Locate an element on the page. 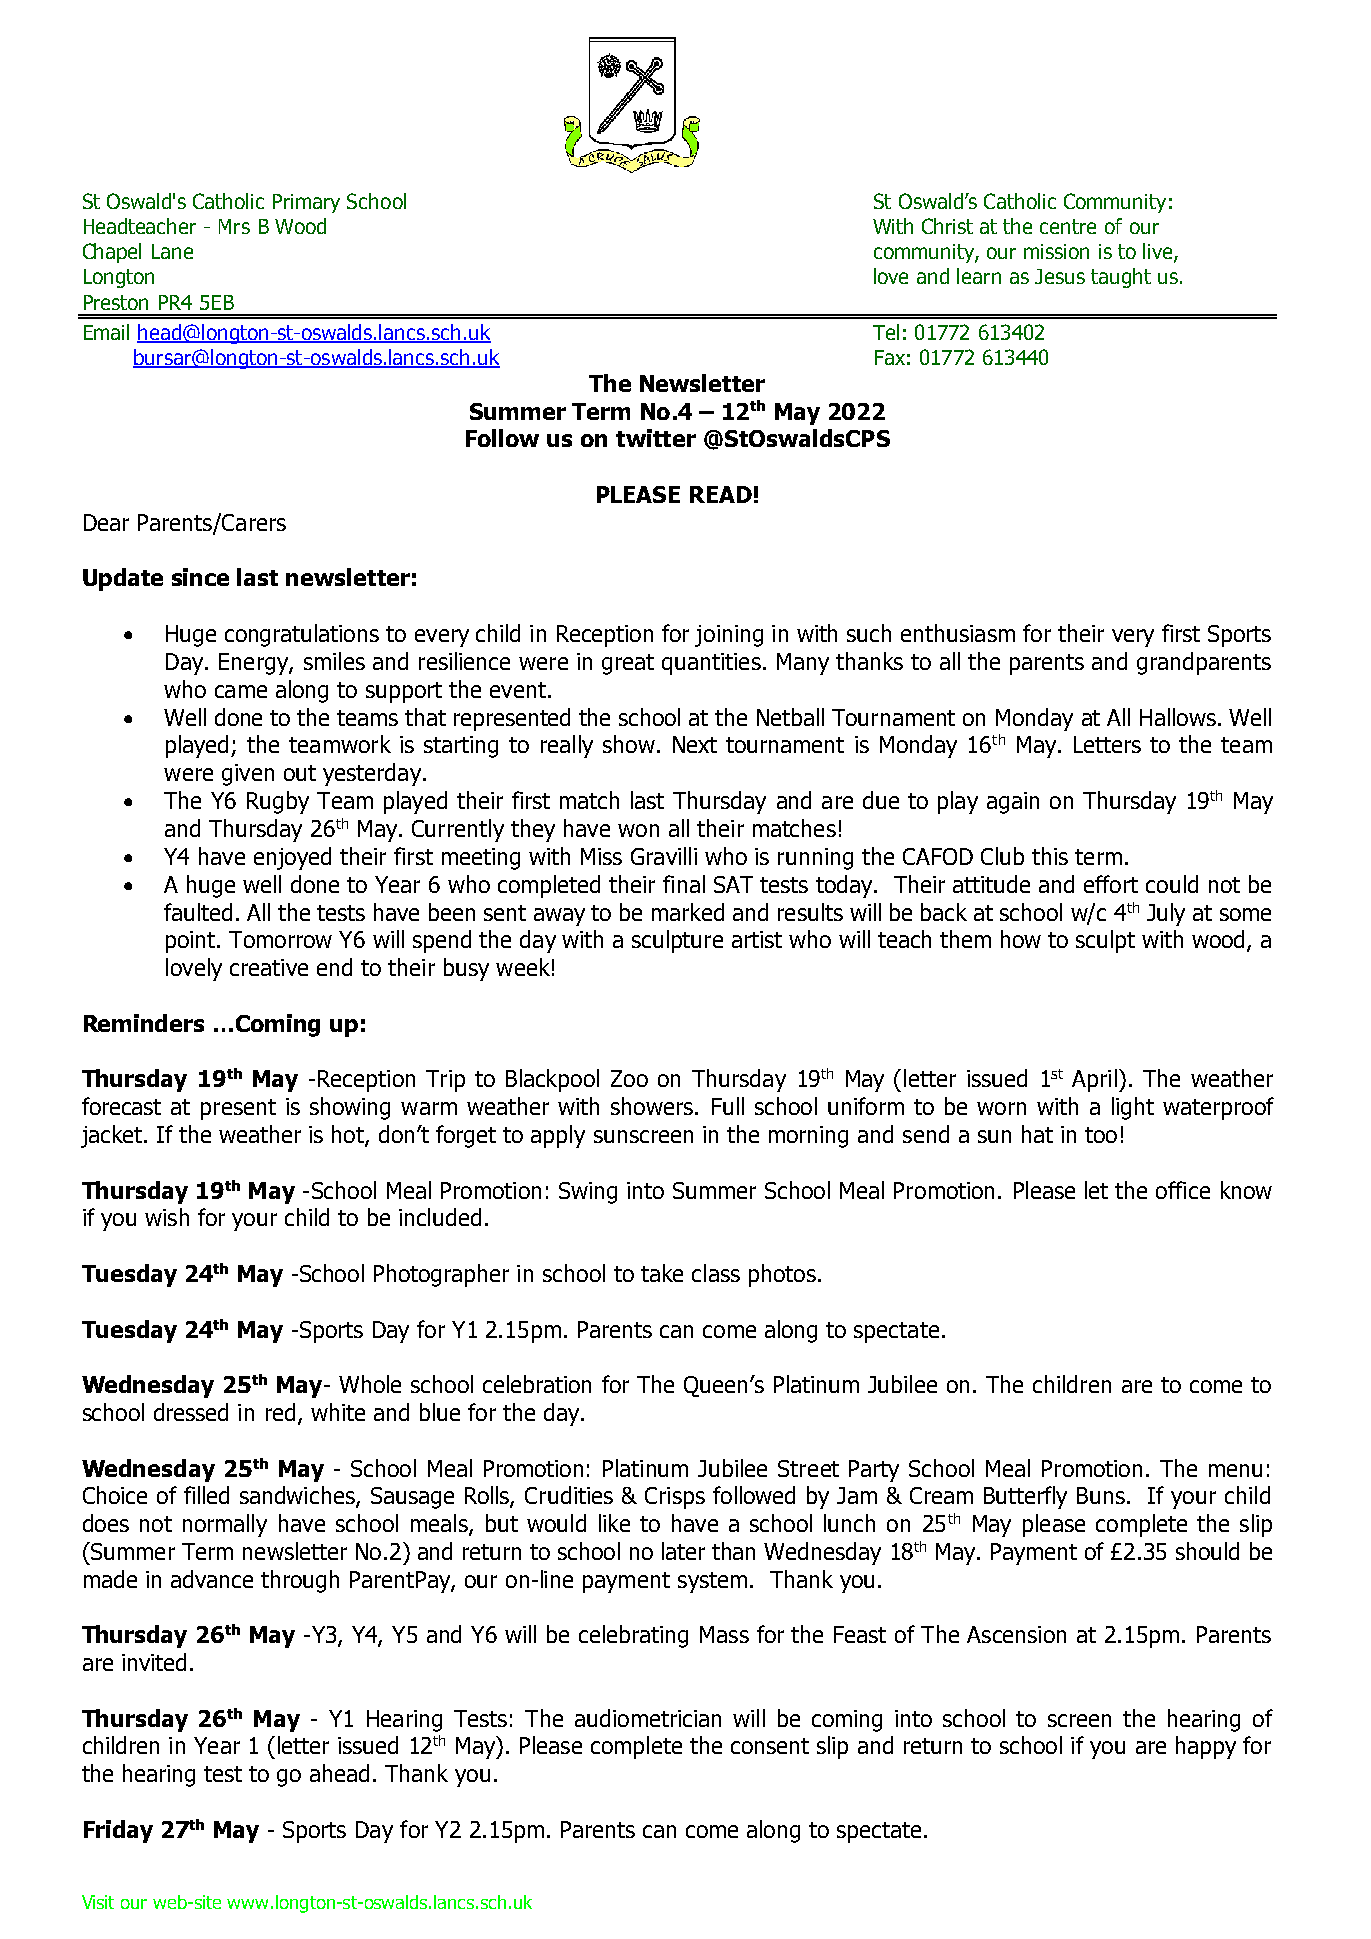 The height and width of the image is (1939, 1371). Friday is located at coordinates (118, 1831).
